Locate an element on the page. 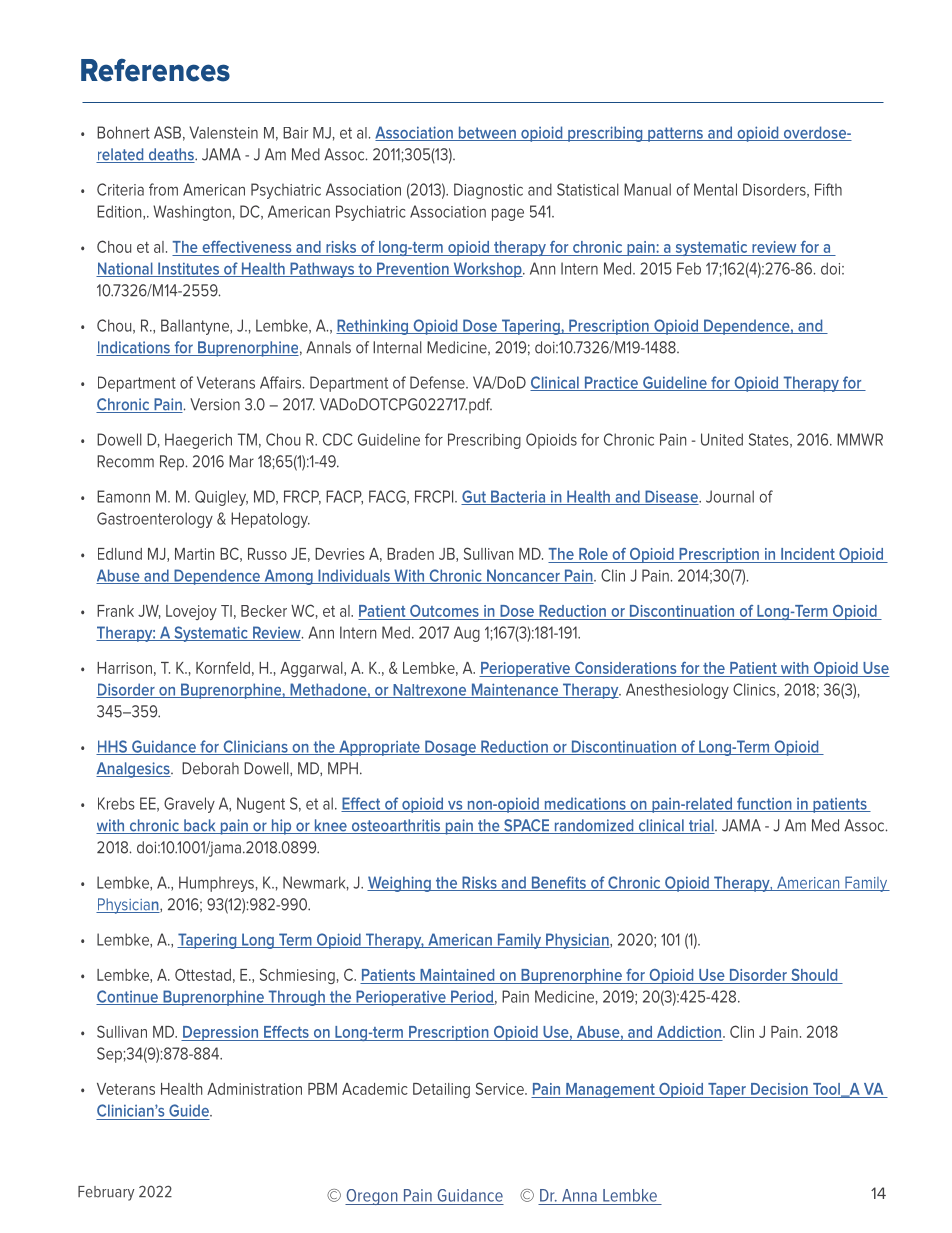 This document has height=1233, width=952. between is located at coordinates (487, 133).
